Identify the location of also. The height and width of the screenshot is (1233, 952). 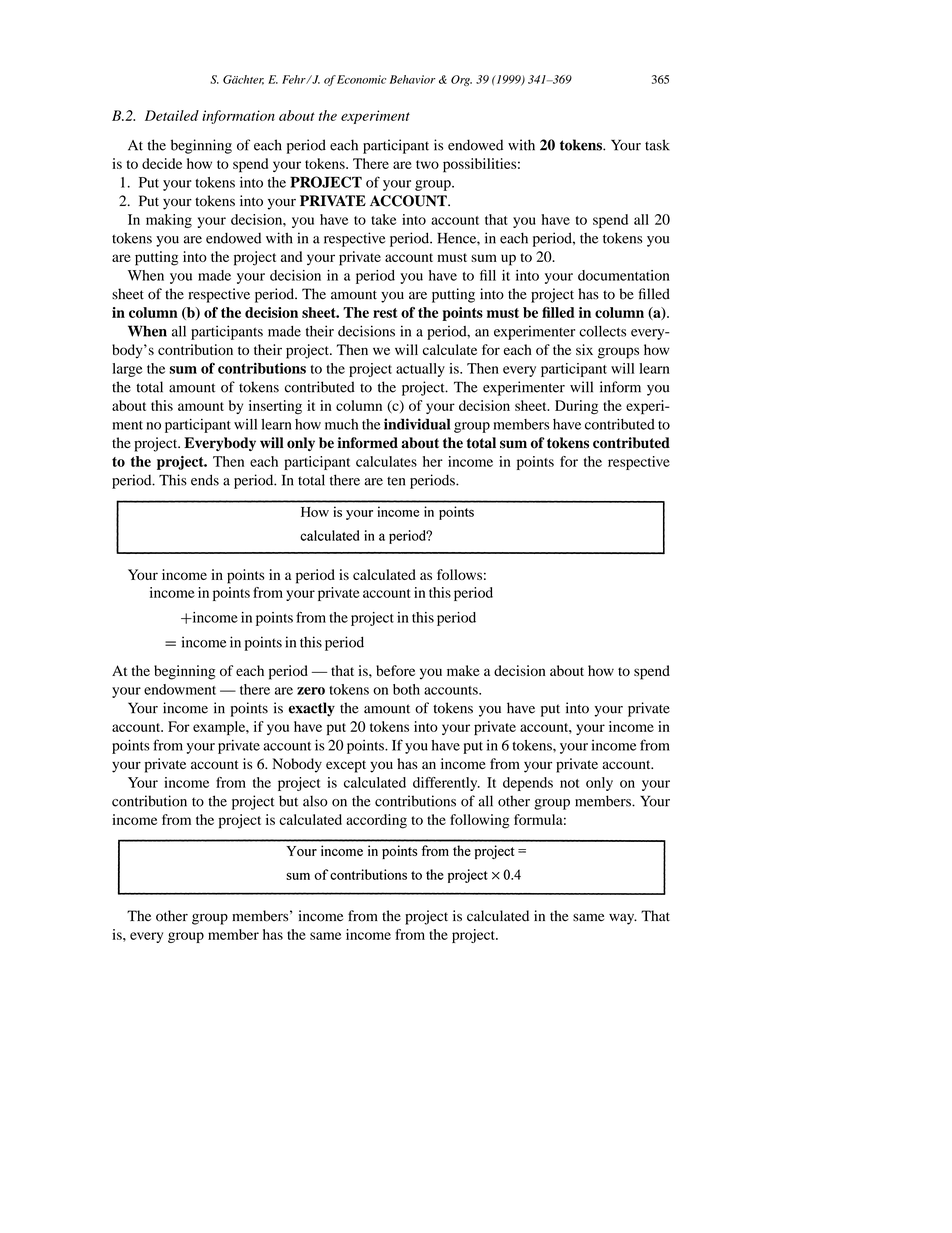
(315, 801).
